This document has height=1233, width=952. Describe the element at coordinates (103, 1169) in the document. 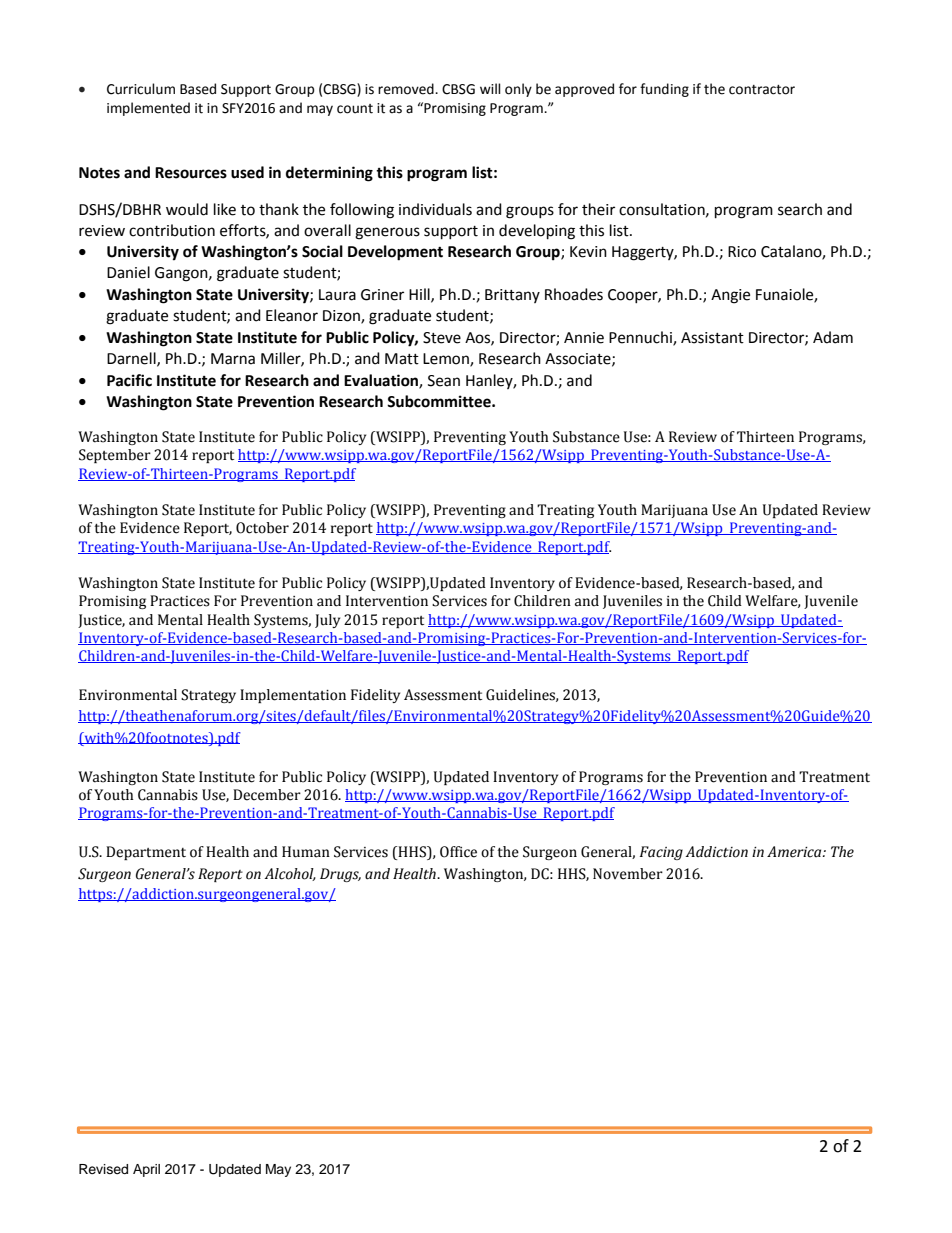

I see `Revised` at that location.
